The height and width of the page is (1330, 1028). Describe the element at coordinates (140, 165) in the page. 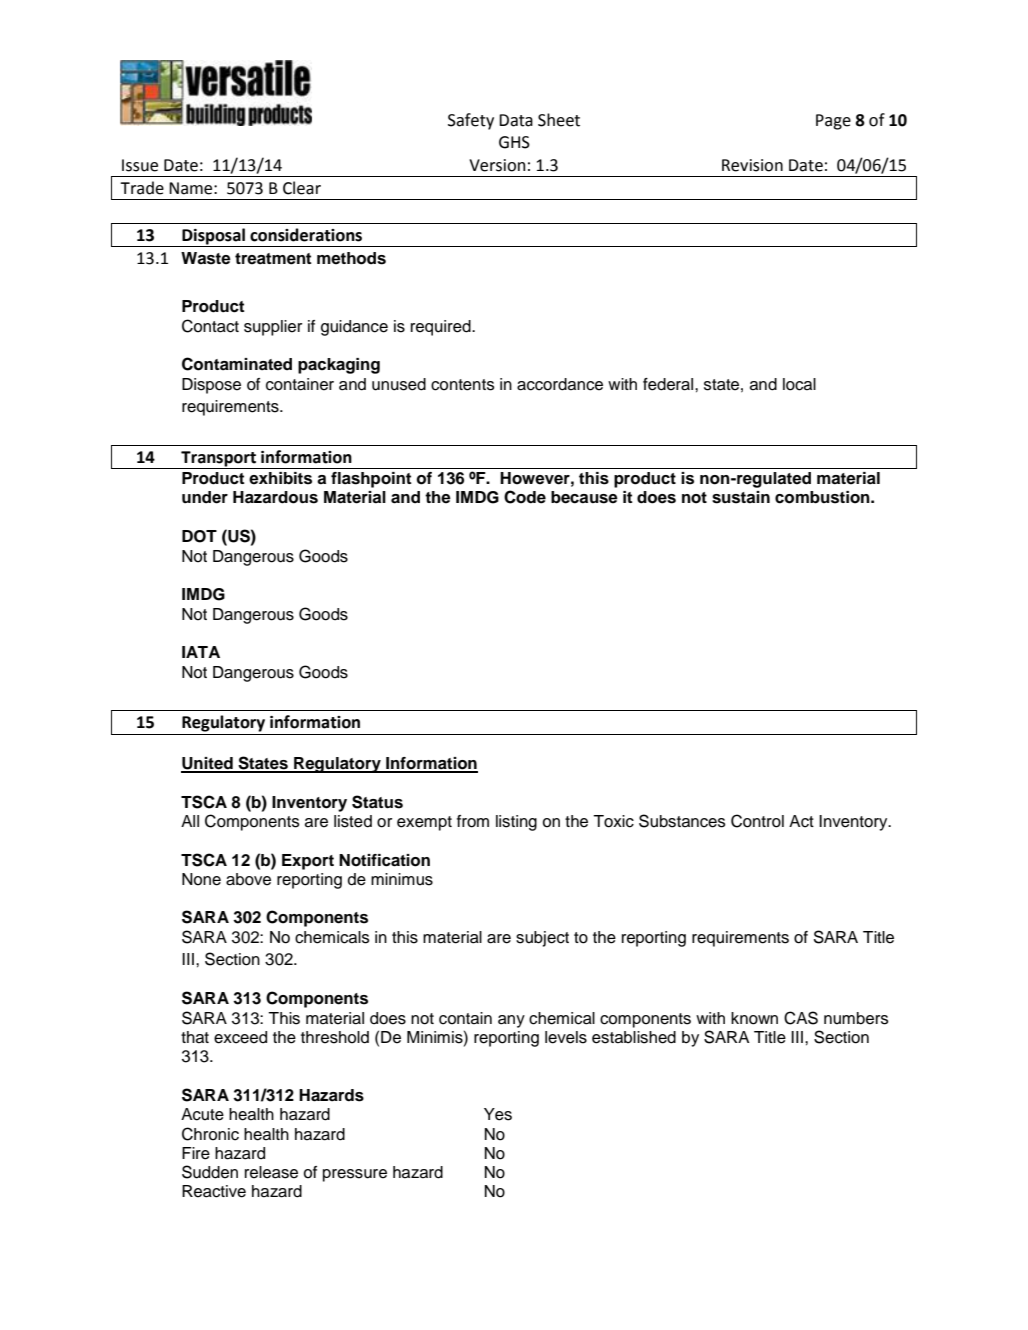

I see `Issue` at that location.
